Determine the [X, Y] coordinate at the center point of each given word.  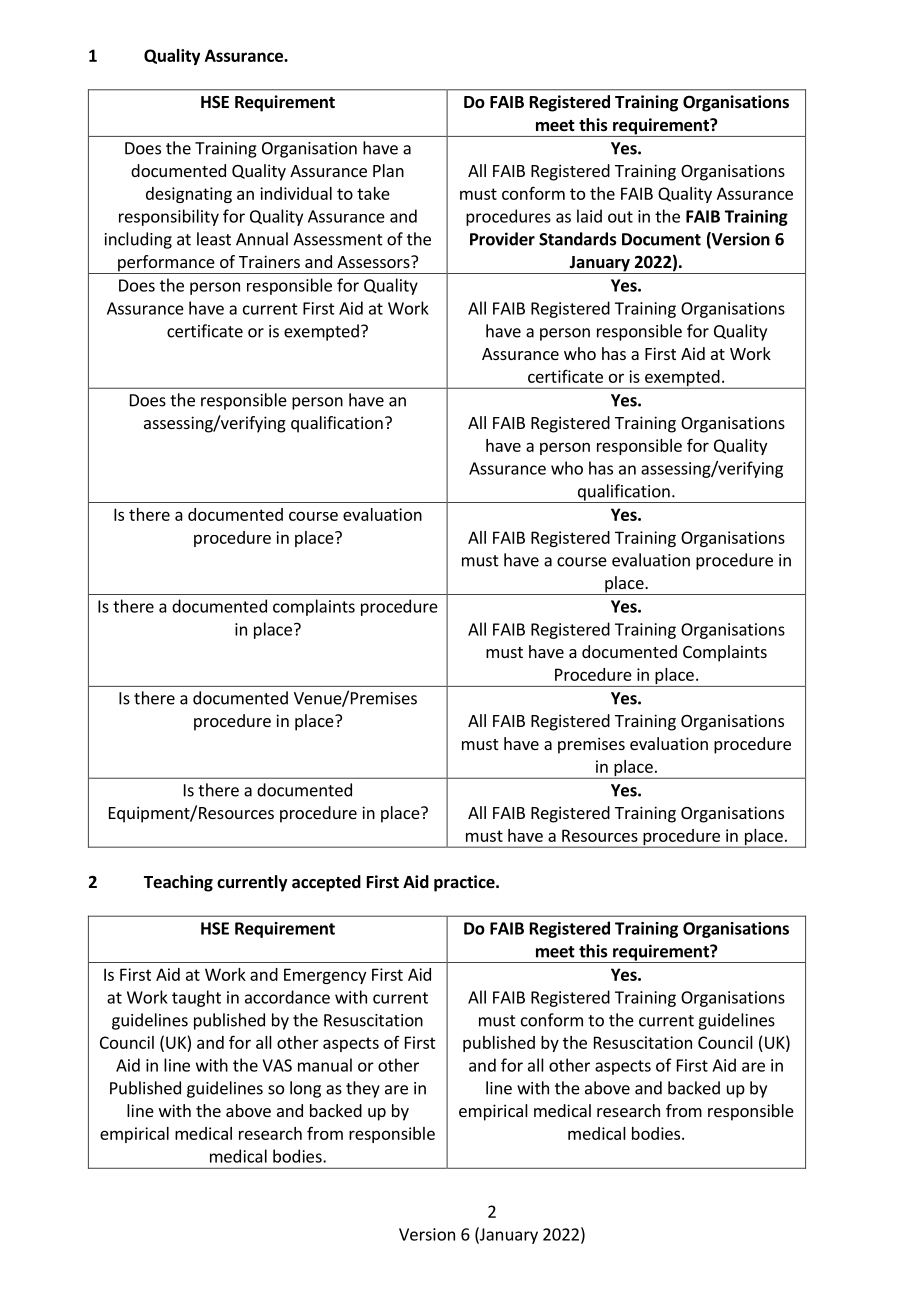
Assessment [338, 239]
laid [589, 216]
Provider [502, 239]
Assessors [374, 262]
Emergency [325, 976]
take [373, 193]
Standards [578, 239]
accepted [326, 883]
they [363, 1089]
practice [465, 883]
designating [189, 195]
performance [166, 264]
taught [196, 998]
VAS [277, 1065]
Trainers [269, 261]
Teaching [178, 883]
